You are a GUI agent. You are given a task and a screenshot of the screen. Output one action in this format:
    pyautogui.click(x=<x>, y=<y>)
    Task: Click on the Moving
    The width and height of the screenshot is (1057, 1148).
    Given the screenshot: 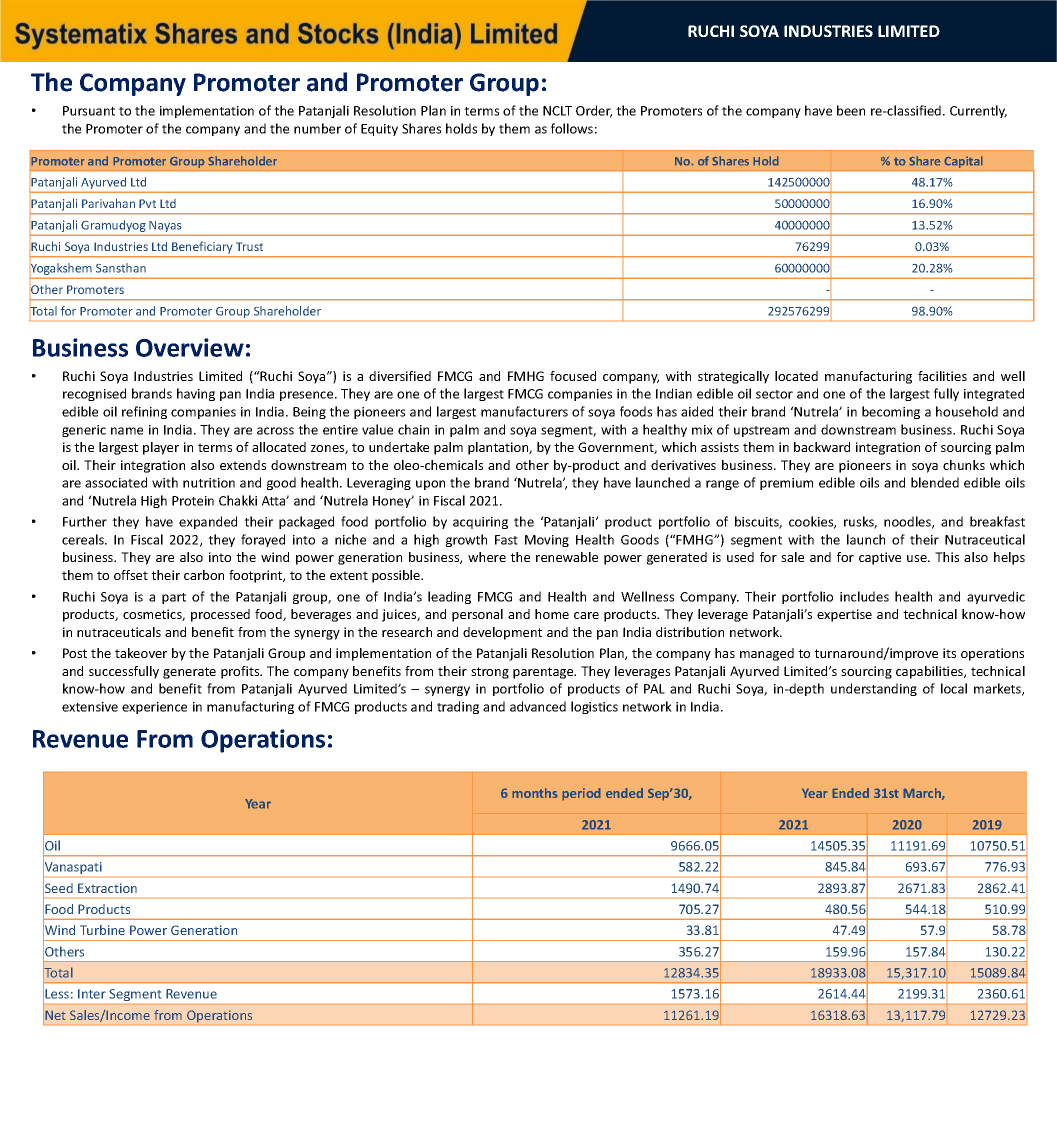 What is the action you would take?
    pyautogui.click(x=547, y=541)
